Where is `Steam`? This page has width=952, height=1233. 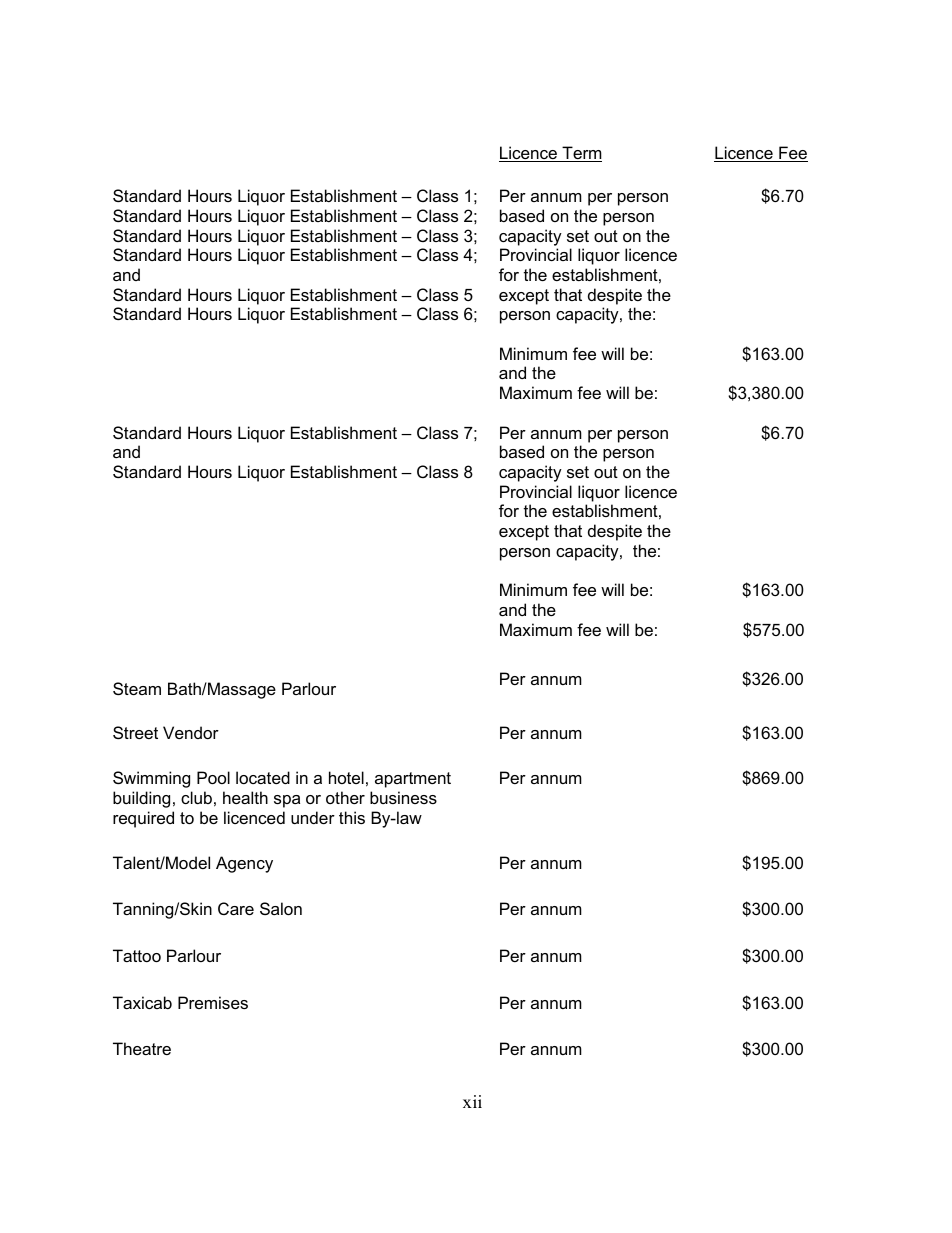 Steam is located at coordinates (137, 688).
